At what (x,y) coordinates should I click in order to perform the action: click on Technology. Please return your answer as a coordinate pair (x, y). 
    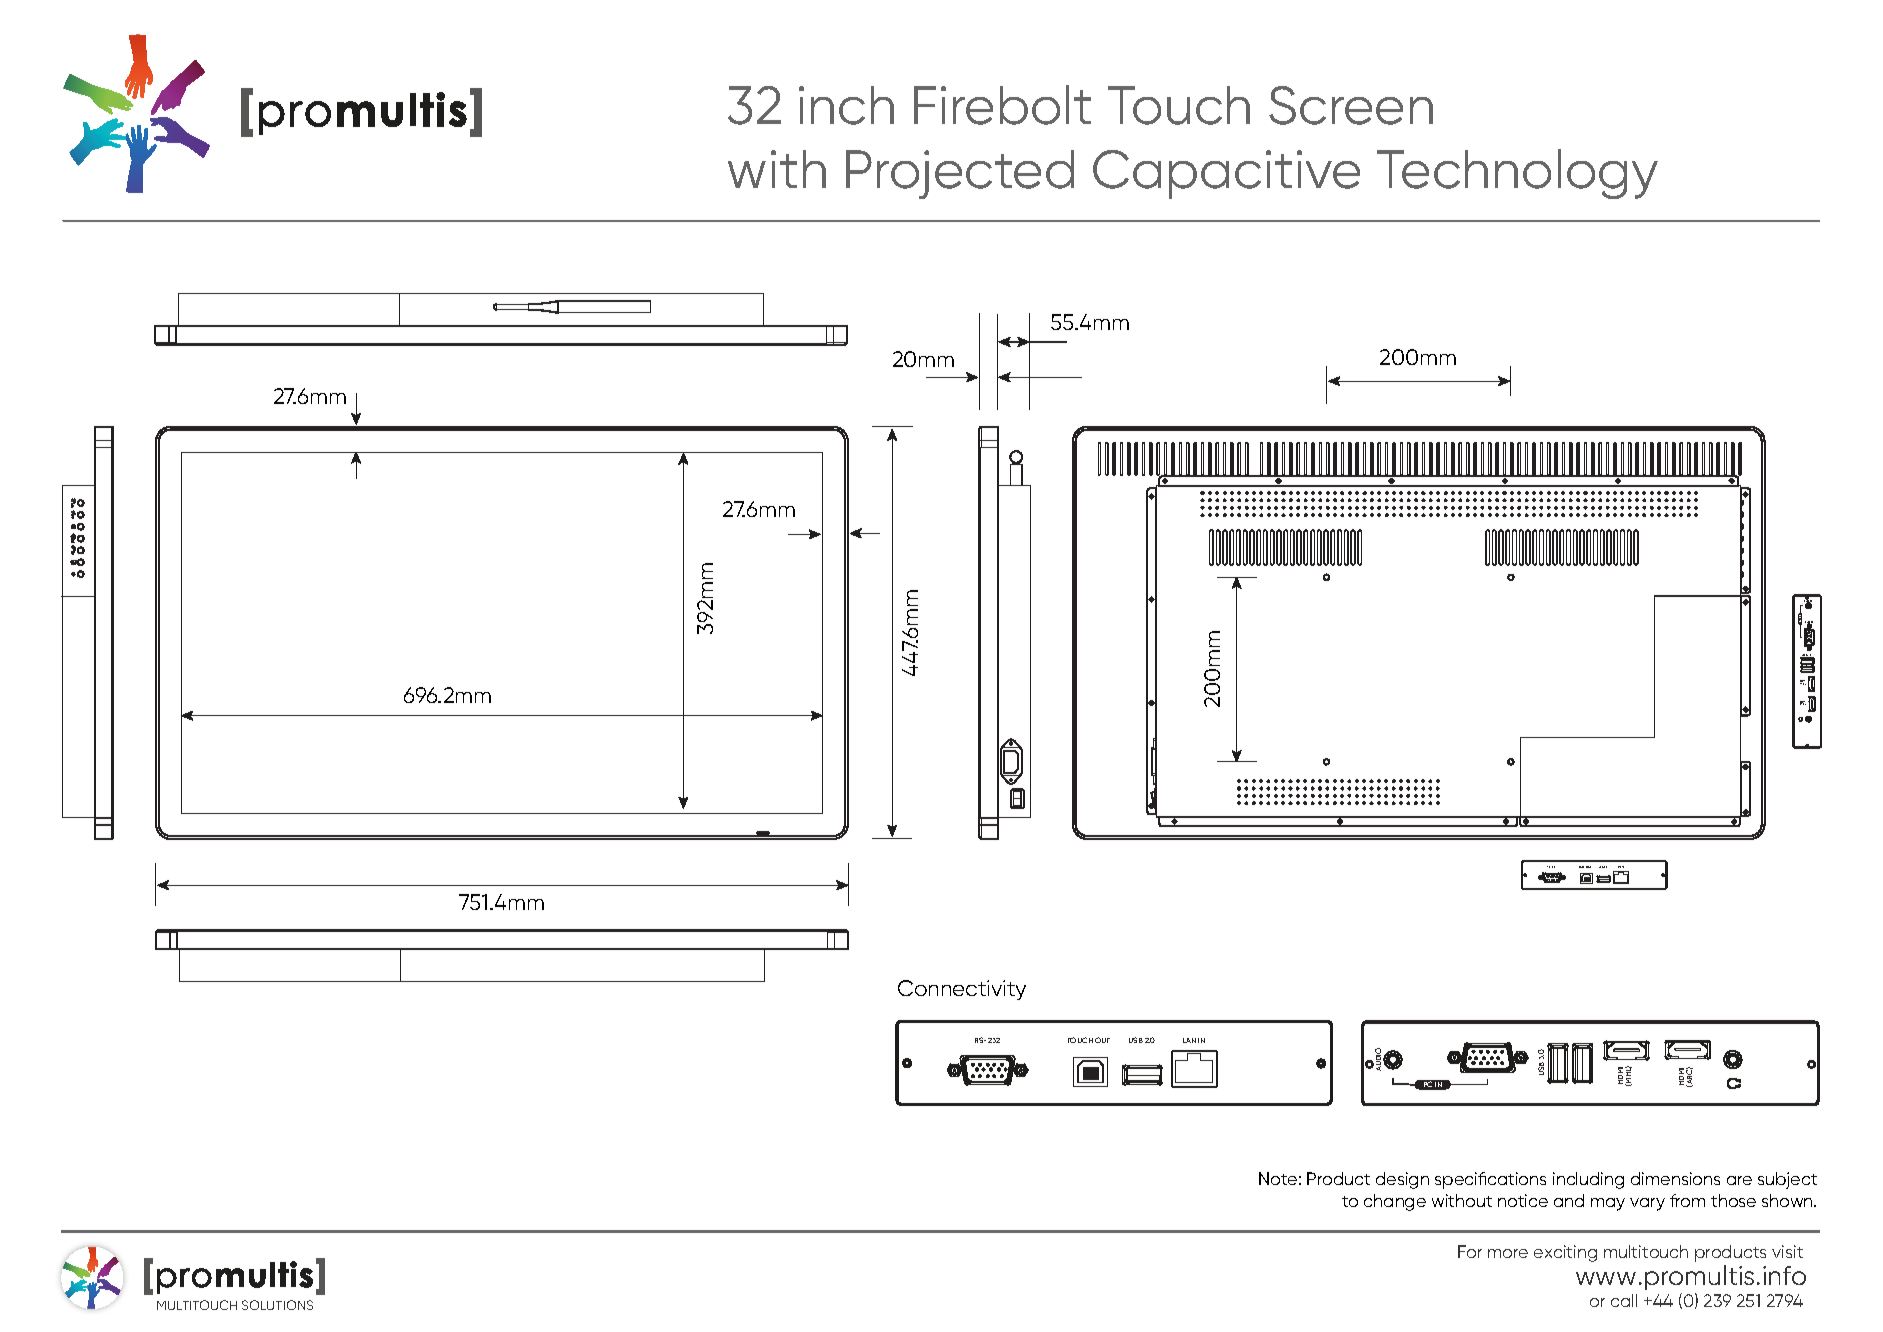
    Looking at the image, I should click on (1517, 174).
